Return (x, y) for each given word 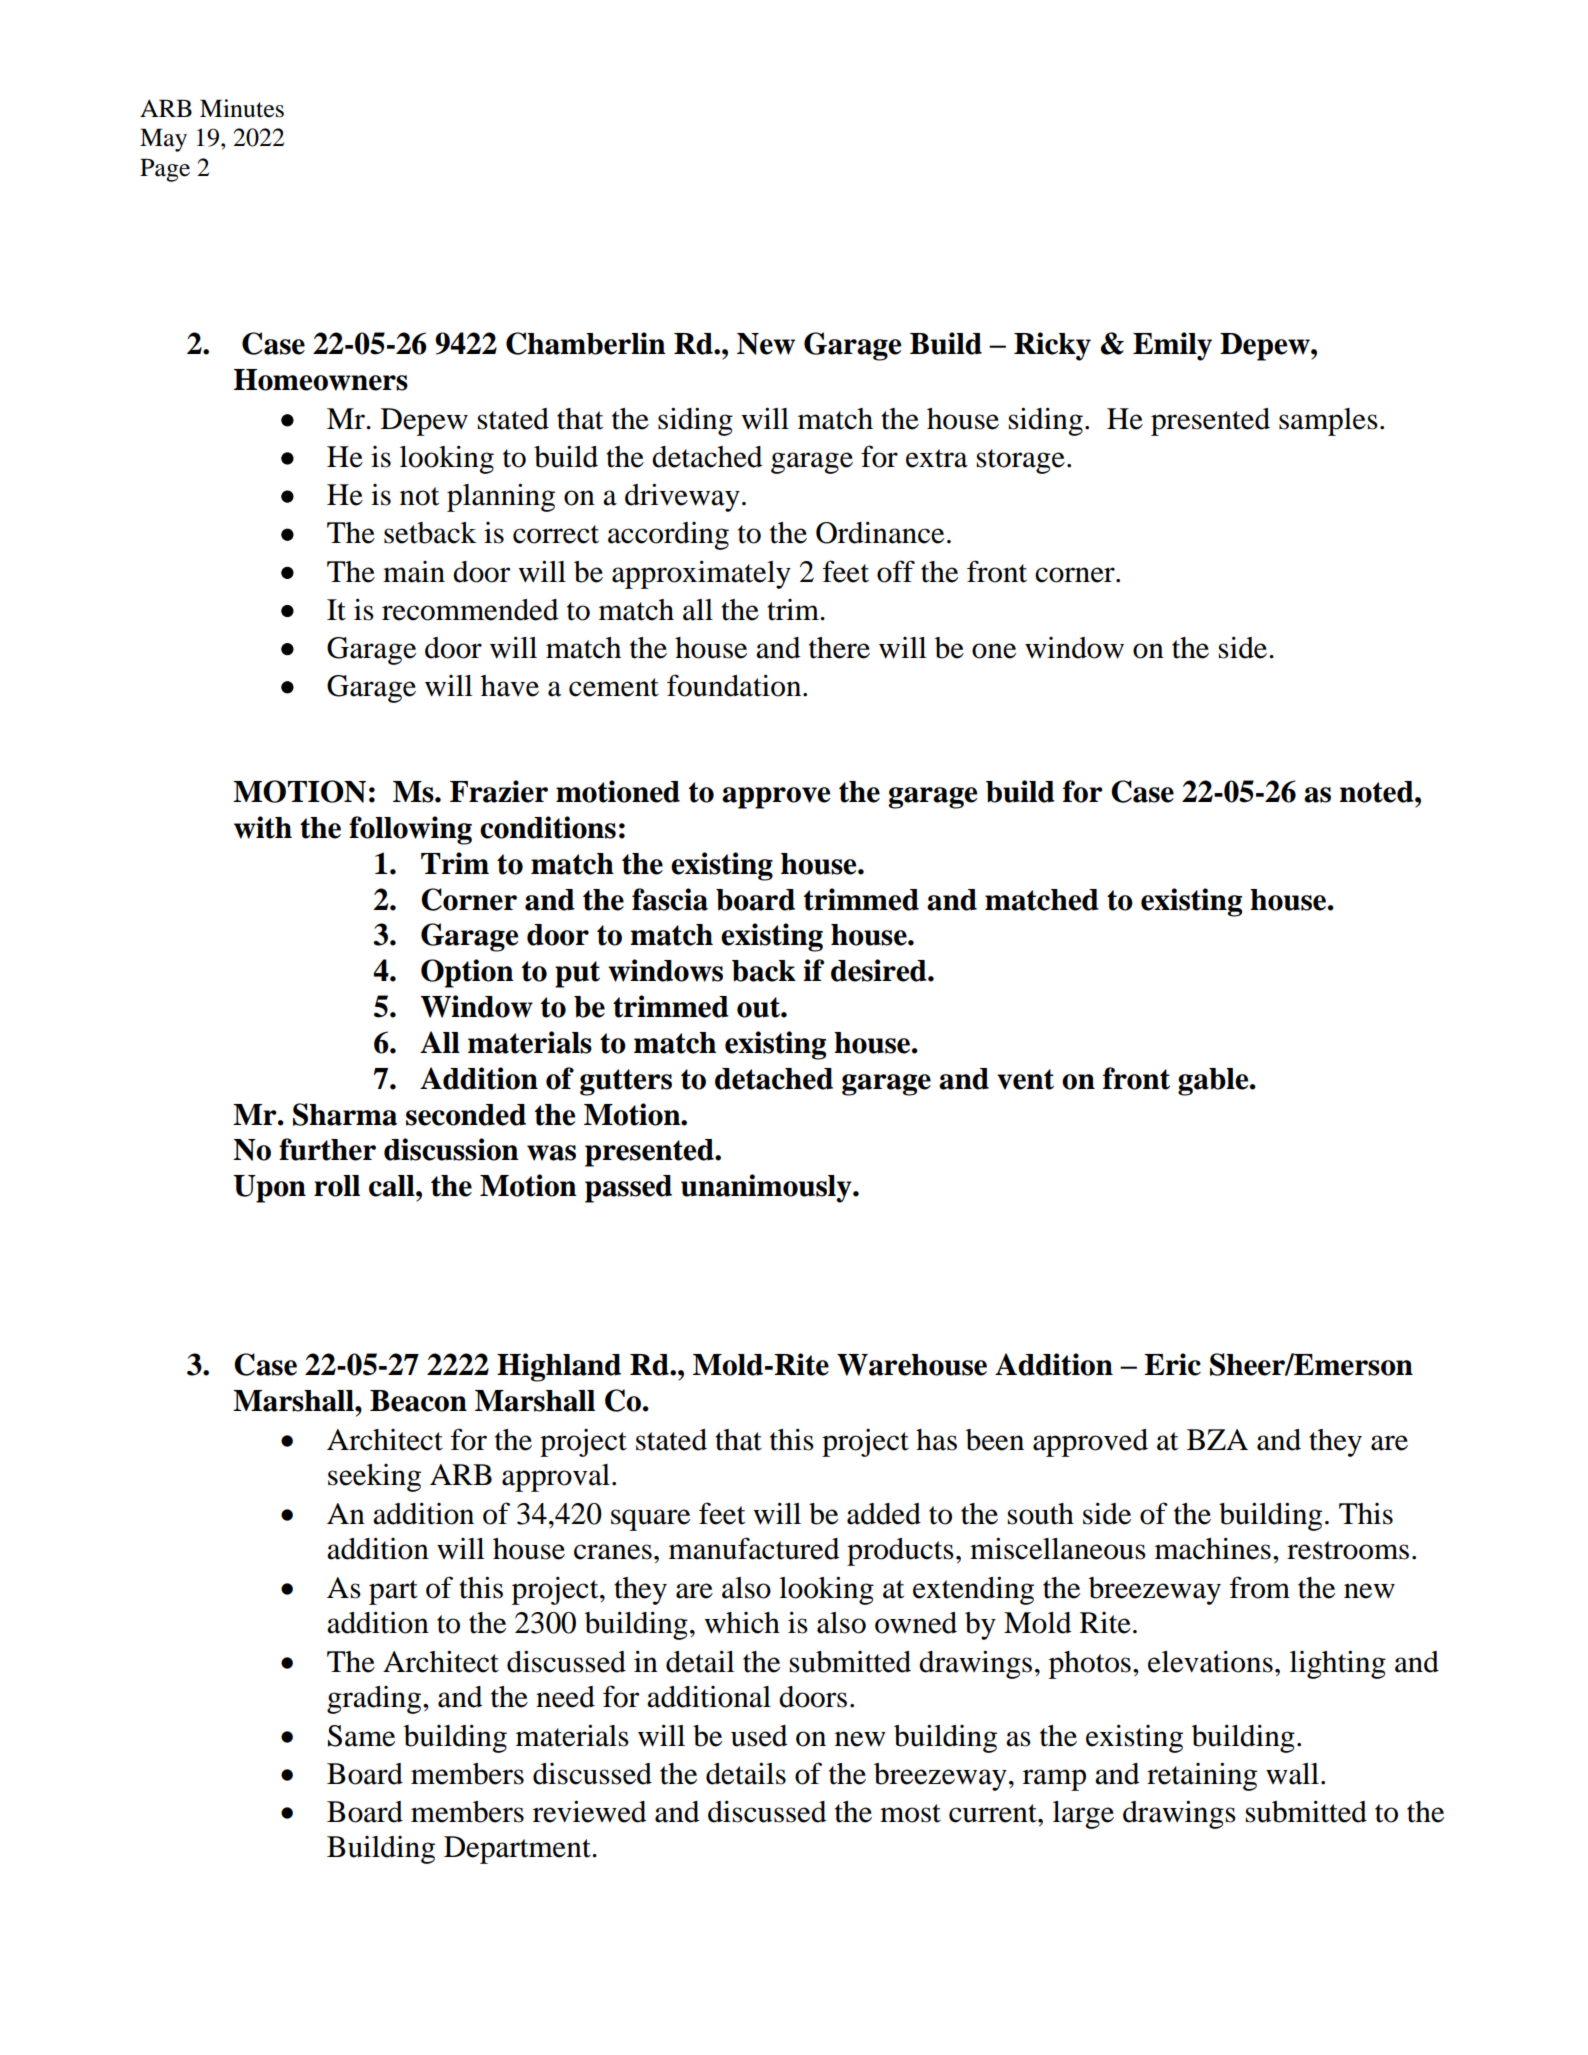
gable (1214, 1082)
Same (361, 1736)
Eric (1172, 1364)
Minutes (242, 108)
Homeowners (321, 380)
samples (1328, 422)
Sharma (345, 1114)
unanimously (767, 1188)
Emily (1172, 346)
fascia (670, 899)
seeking (374, 1478)
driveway (682, 497)
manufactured (754, 1548)
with (263, 827)
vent (1025, 1079)
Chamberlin (586, 343)
